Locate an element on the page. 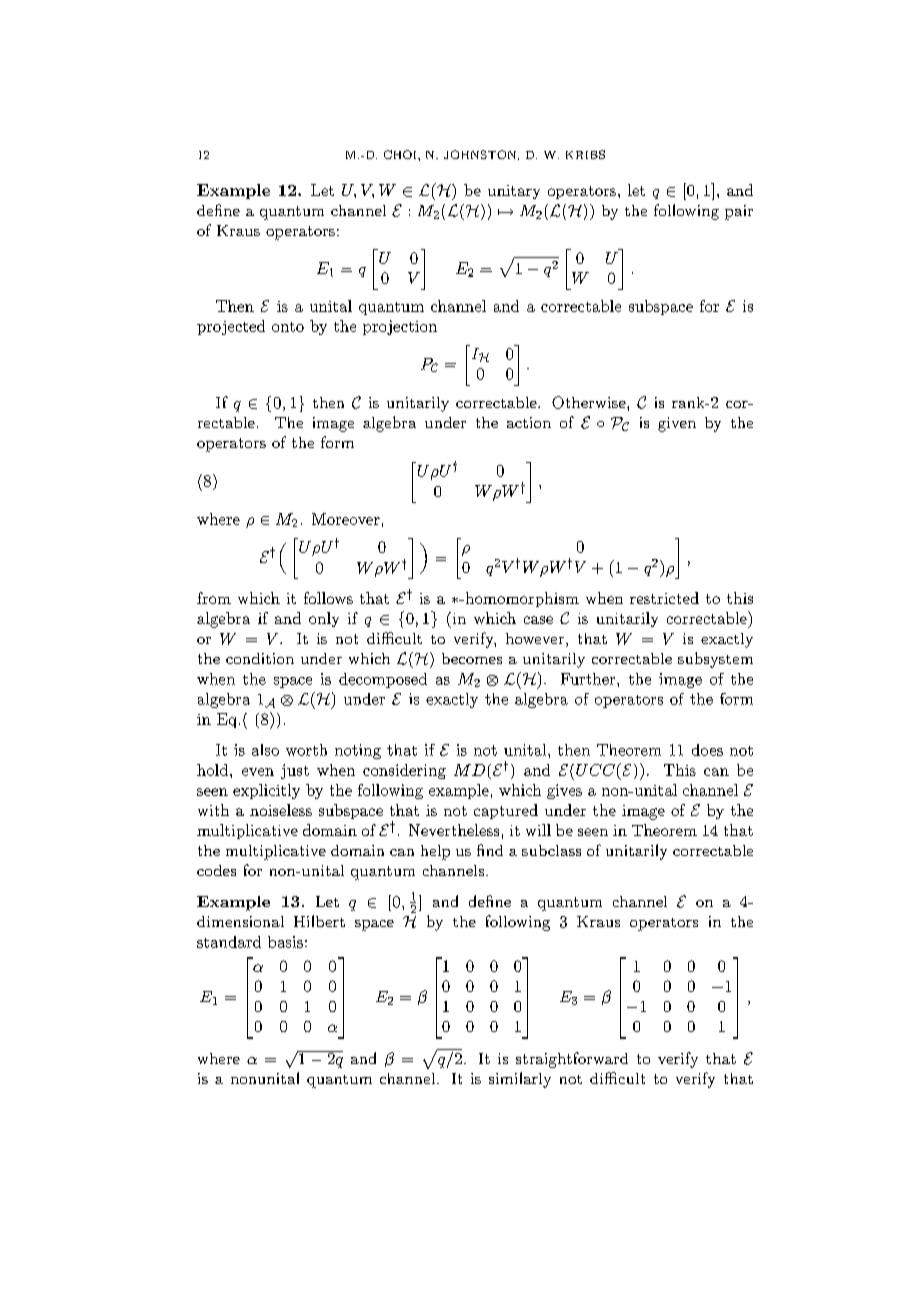 The height and width of the page is (1308, 924). onto is located at coordinates (288, 327).
